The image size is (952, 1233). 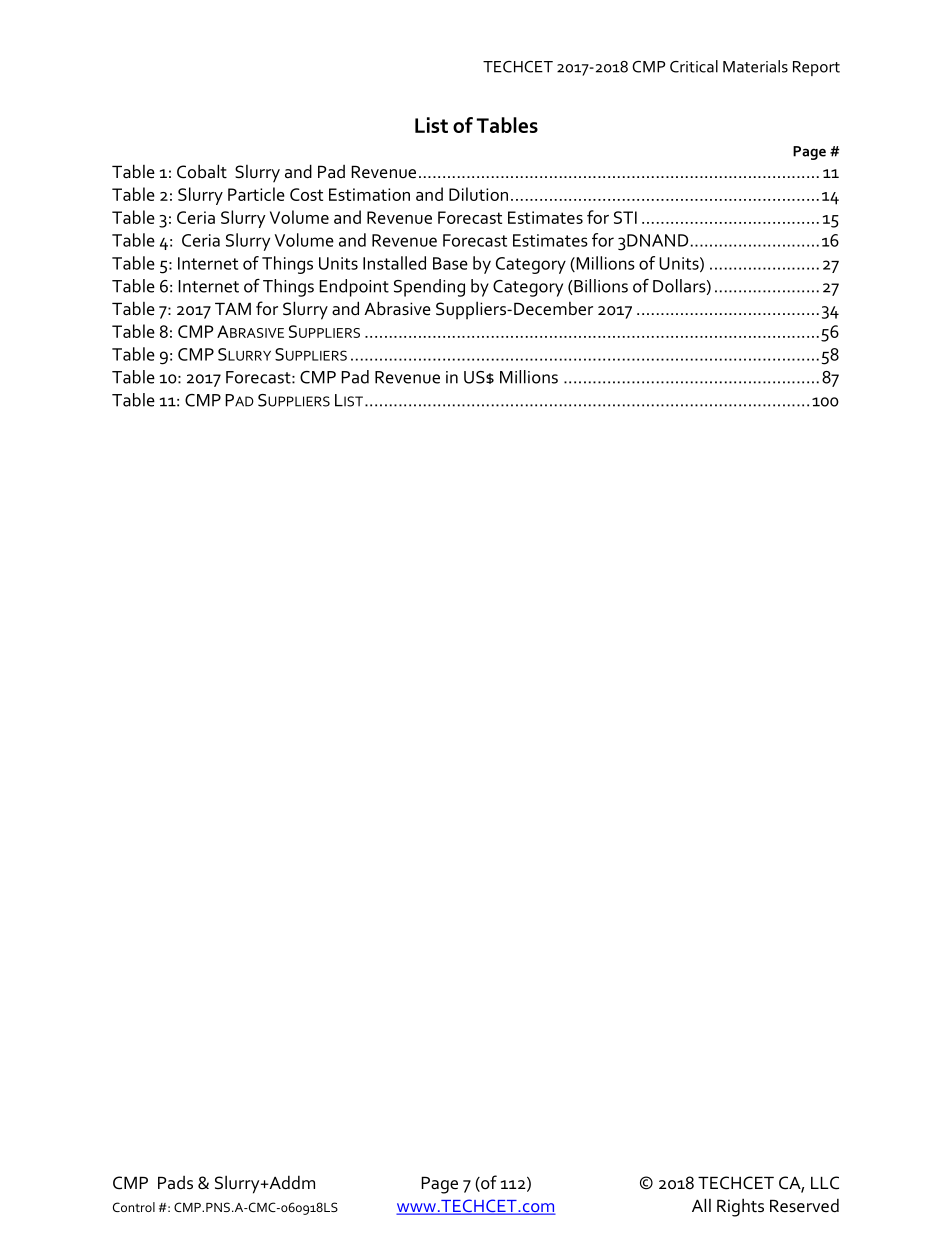 I want to click on LLC, so click(x=825, y=1183).
